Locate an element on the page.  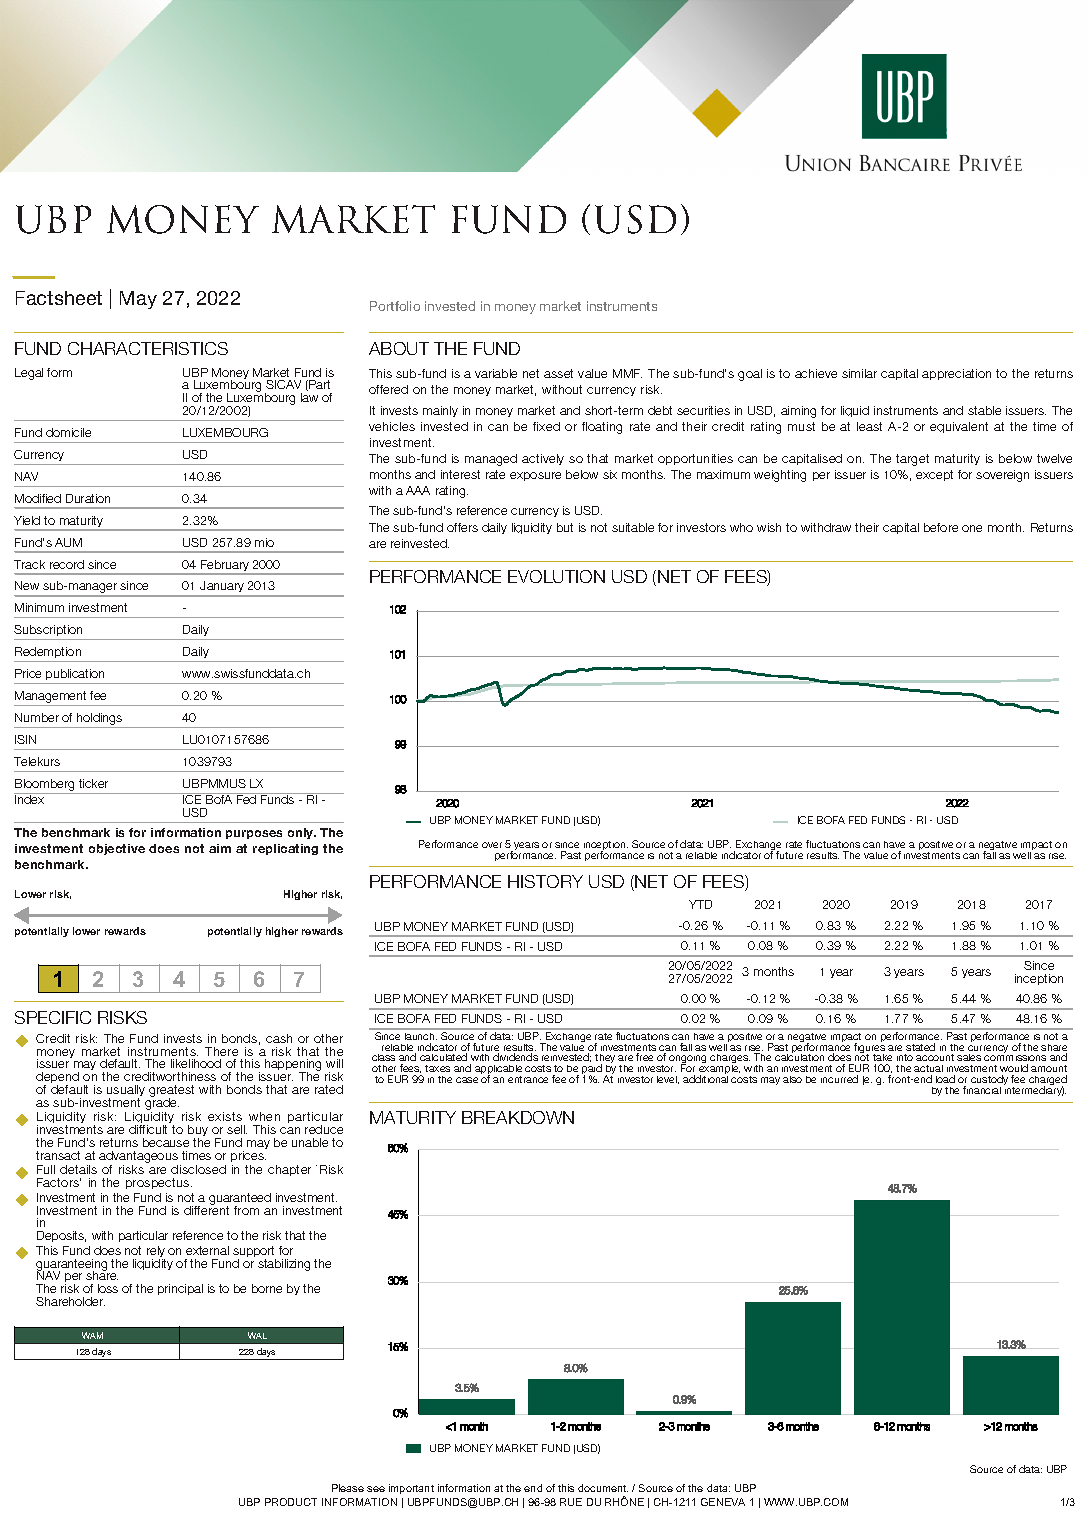
holdings is located at coordinates (100, 720).
